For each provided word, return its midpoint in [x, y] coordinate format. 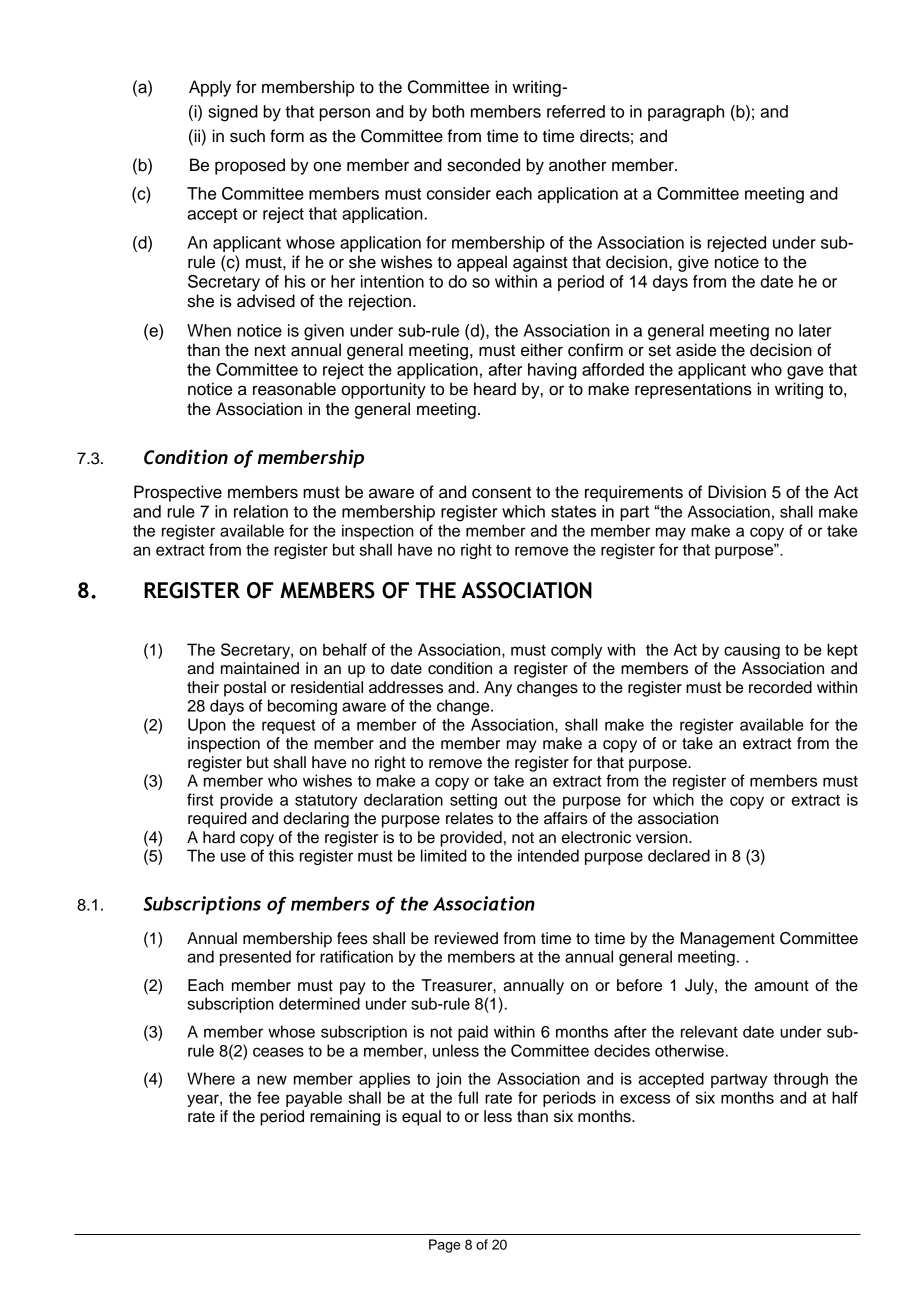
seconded [483, 165]
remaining [345, 1118]
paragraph [686, 113]
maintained [260, 668]
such [247, 136]
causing [752, 651]
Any [498, 689]
